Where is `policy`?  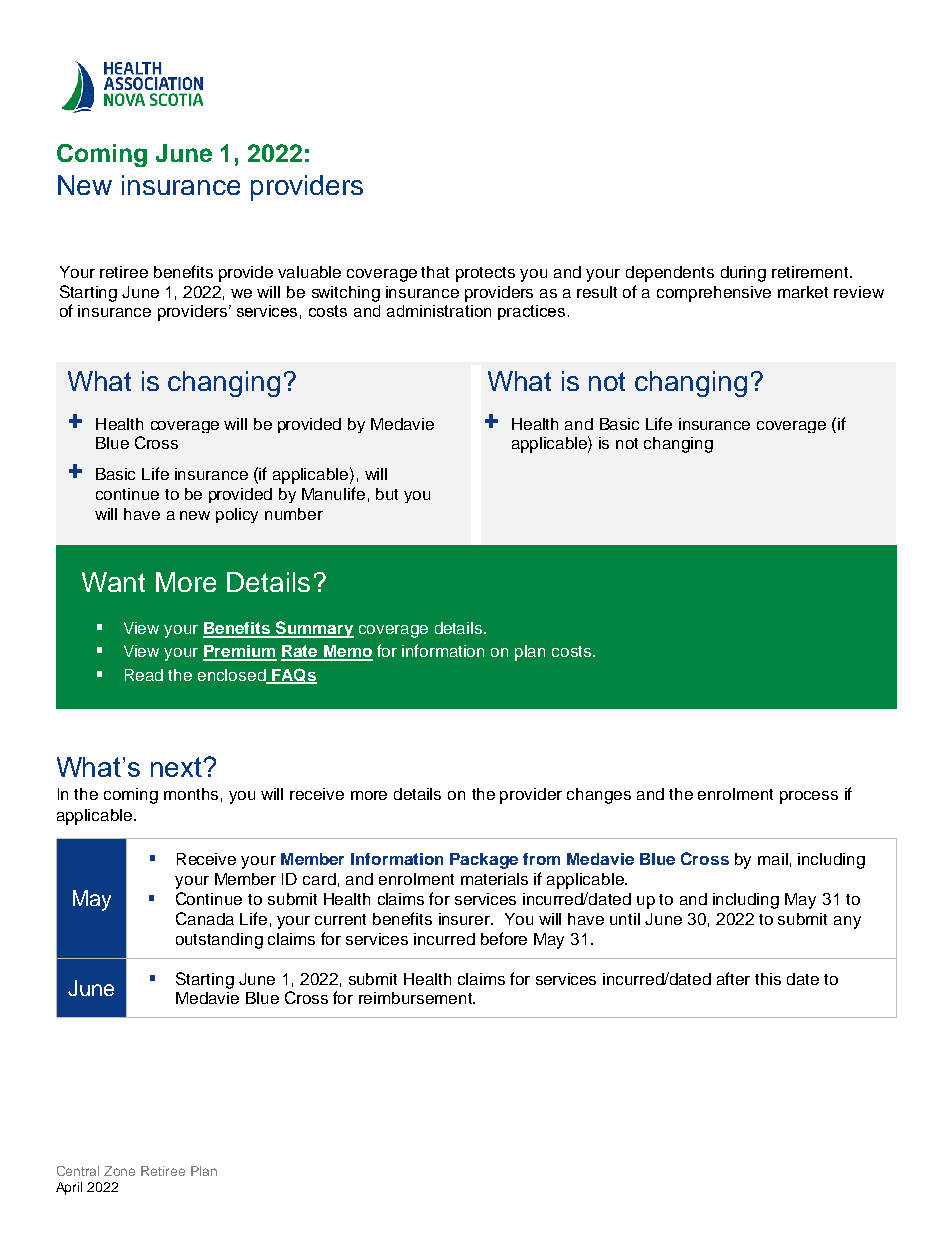
policy is located at coordinates (237, 515).
